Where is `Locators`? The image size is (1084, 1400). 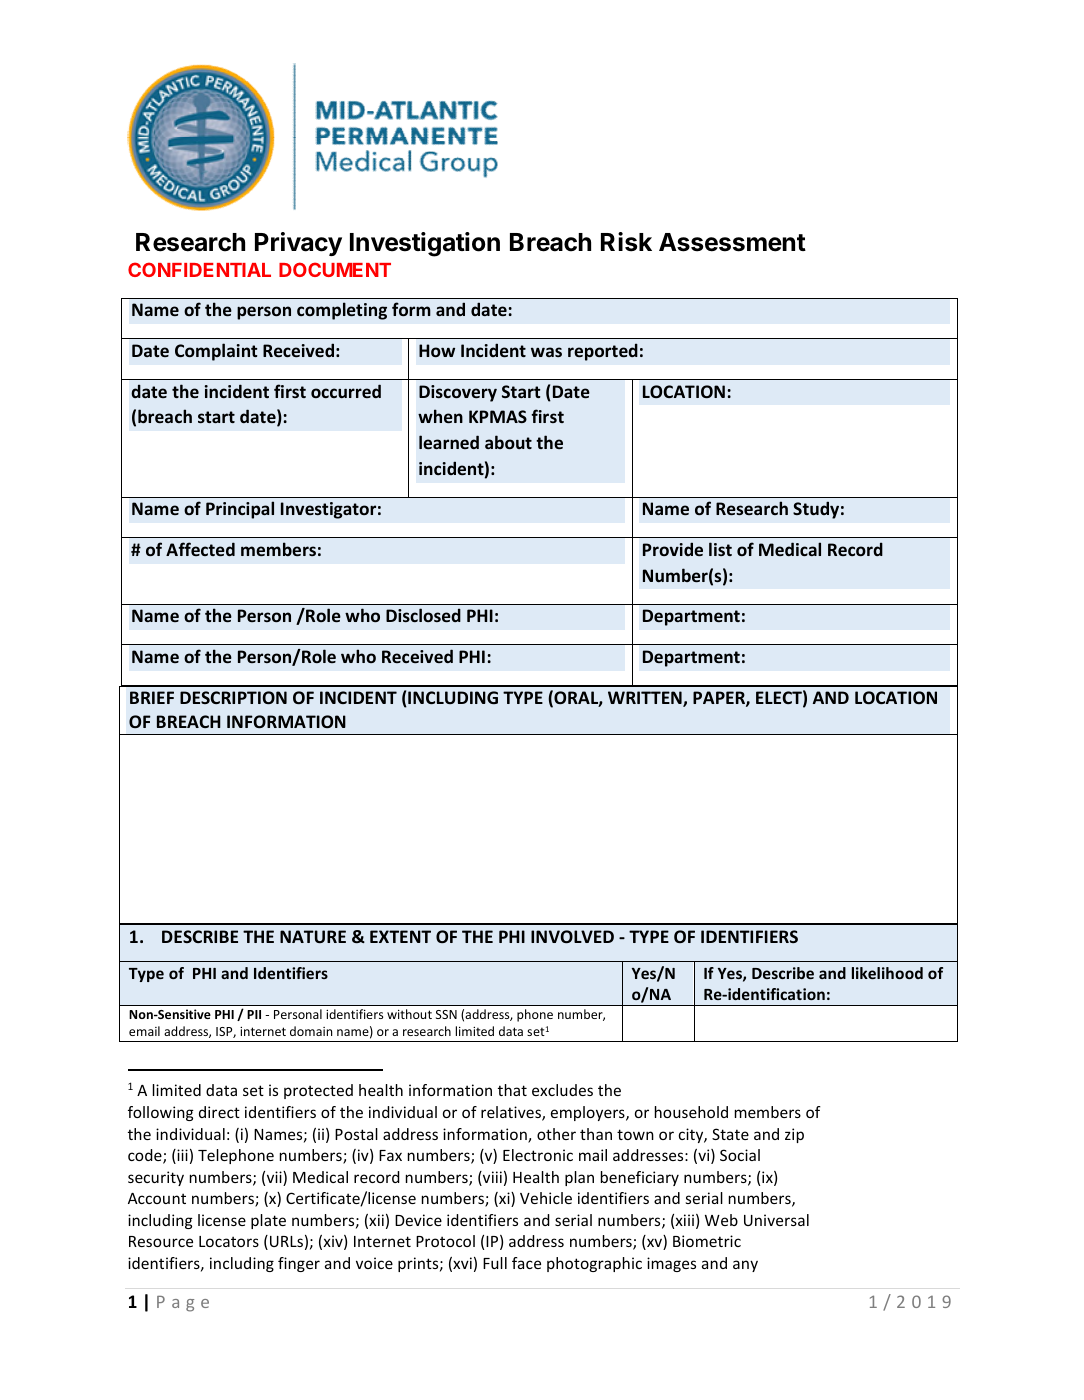
Locators is located at coordinates (229, 1241).
